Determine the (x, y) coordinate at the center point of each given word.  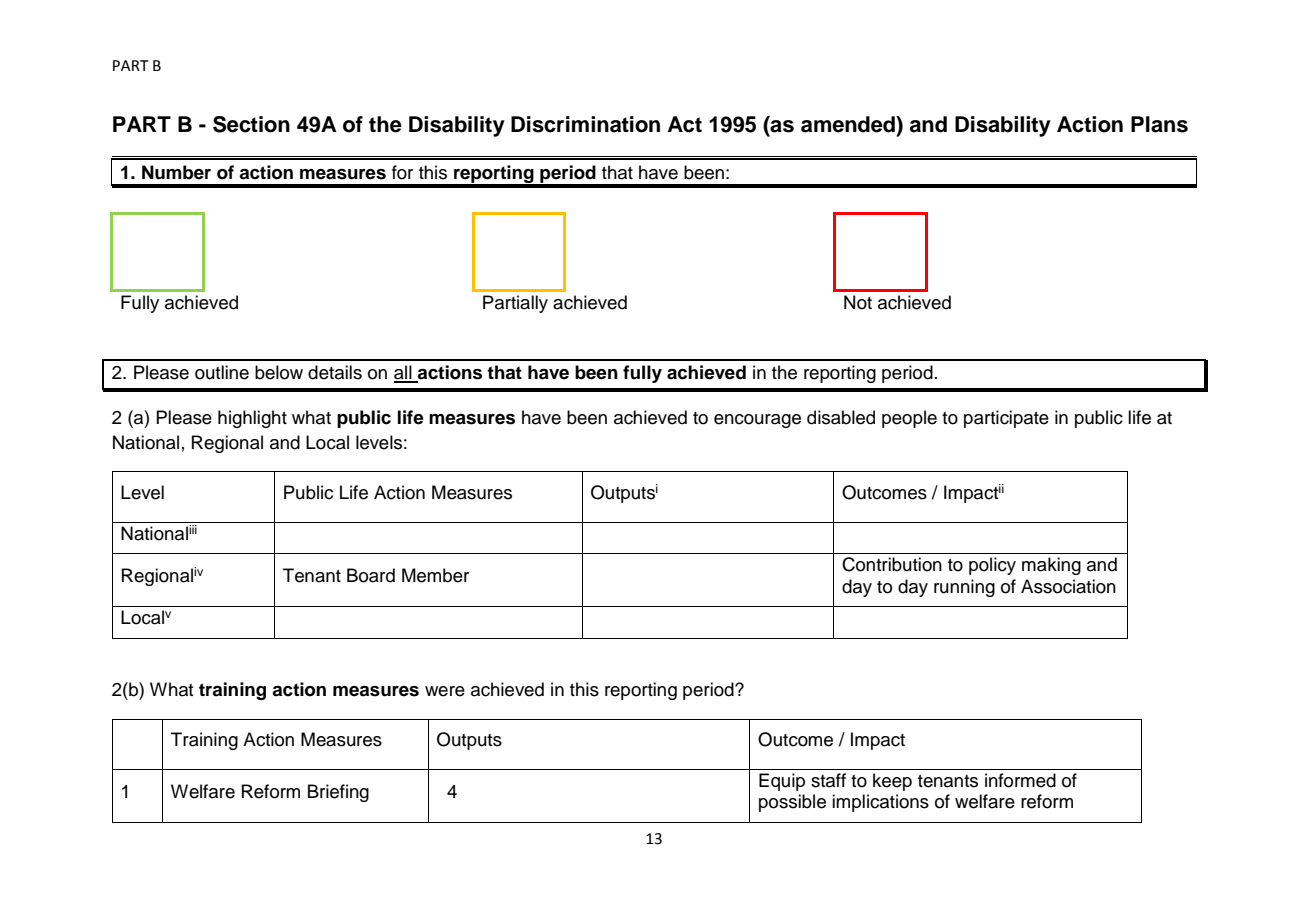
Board (371, 575)
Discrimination (585, 124)
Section (251, 124)
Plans (1159, 124)
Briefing (338, 793)
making (1051, 566)
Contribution (892, 564)
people (909, 419)
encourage (757, 421)
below (279, 372)
